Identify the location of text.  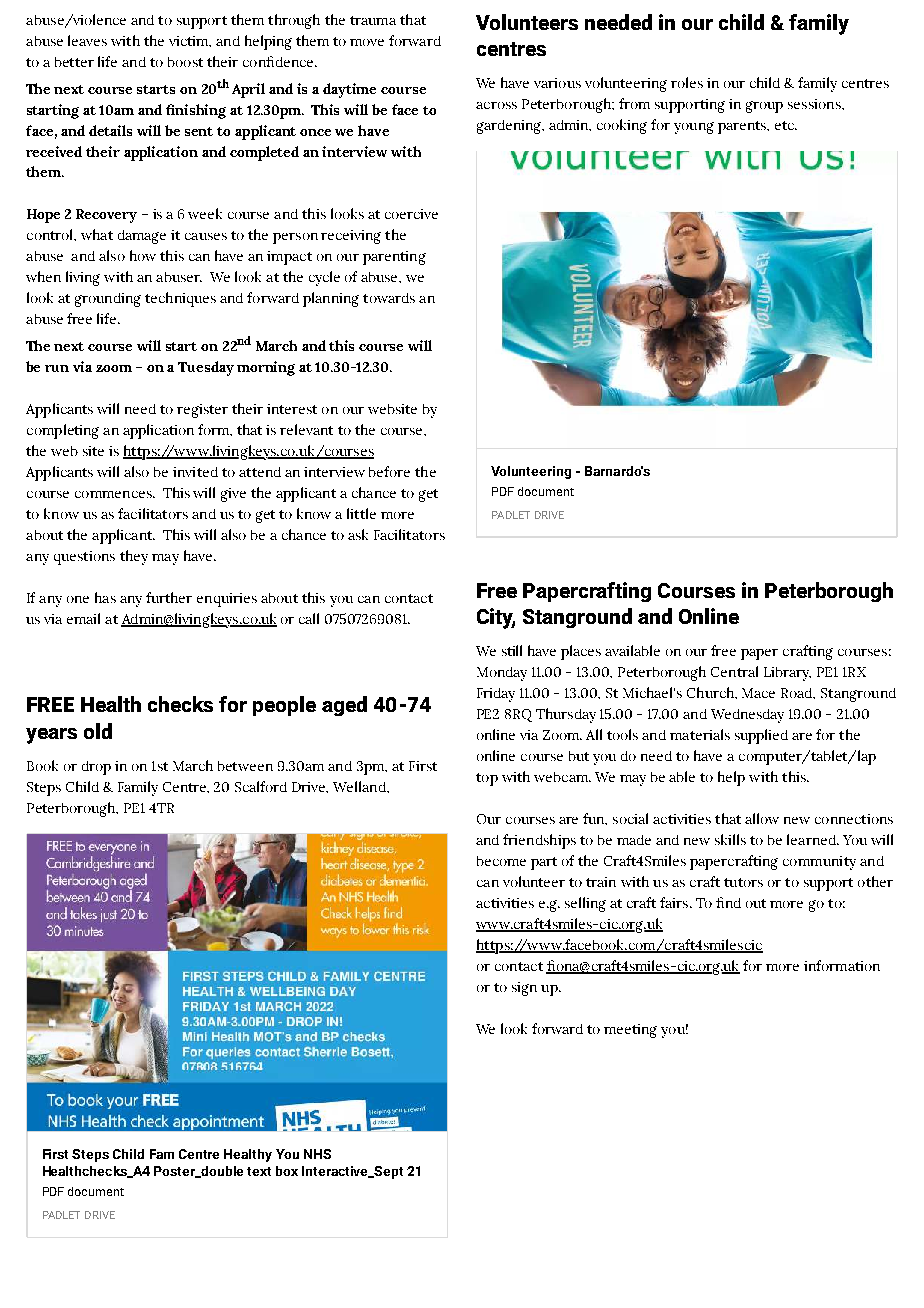
(259, 1171).
